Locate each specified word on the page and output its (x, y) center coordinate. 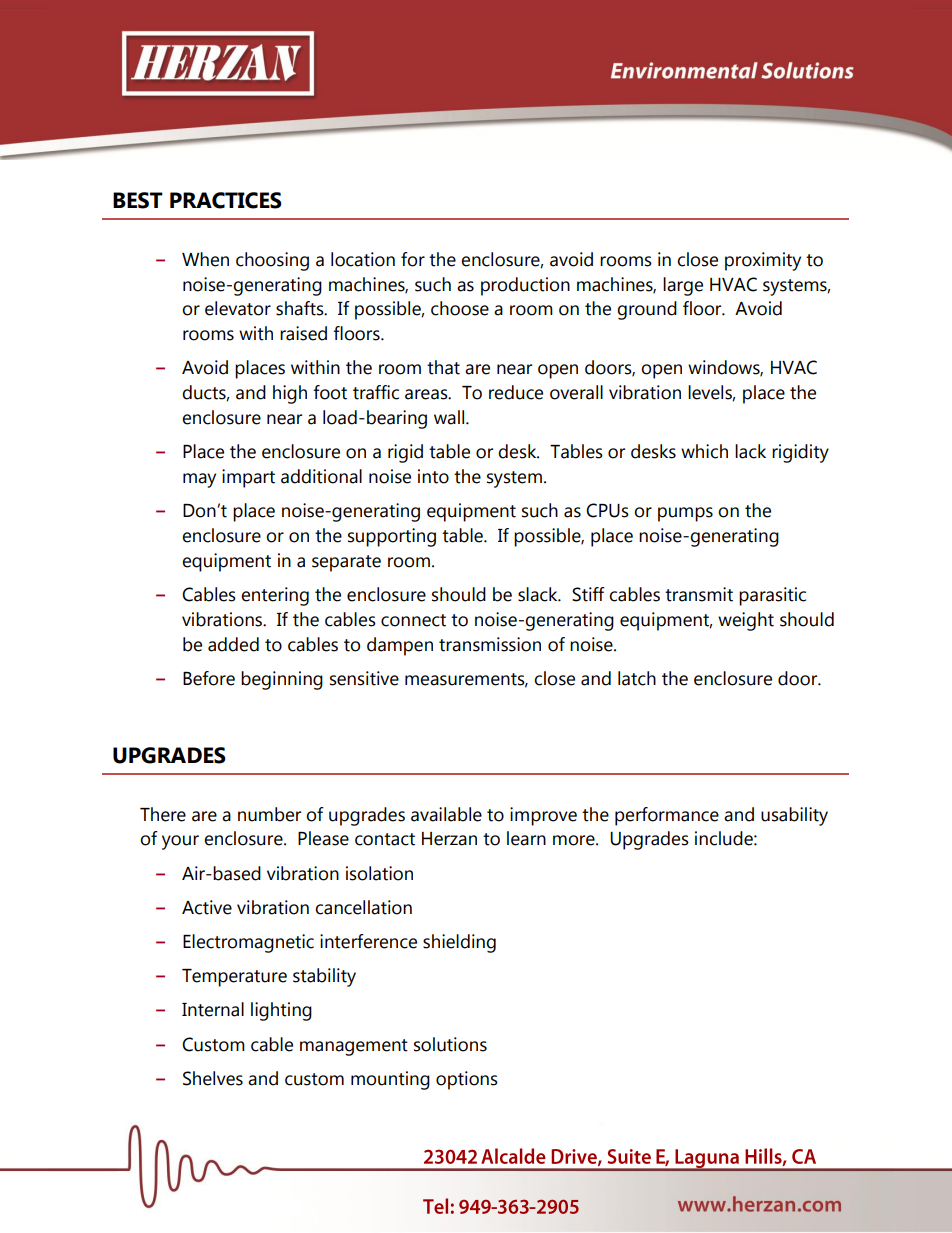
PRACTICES (226, 200)
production (525, 286)
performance (667, 816)
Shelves (213, 1078)
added (233, 644)
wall (450, 417)
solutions (450, 1044)
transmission (490, 644)
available (446, 814)
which (704, 451)
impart (248, 478)
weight (746, 621)
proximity (763, 261)
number (269, 814)
